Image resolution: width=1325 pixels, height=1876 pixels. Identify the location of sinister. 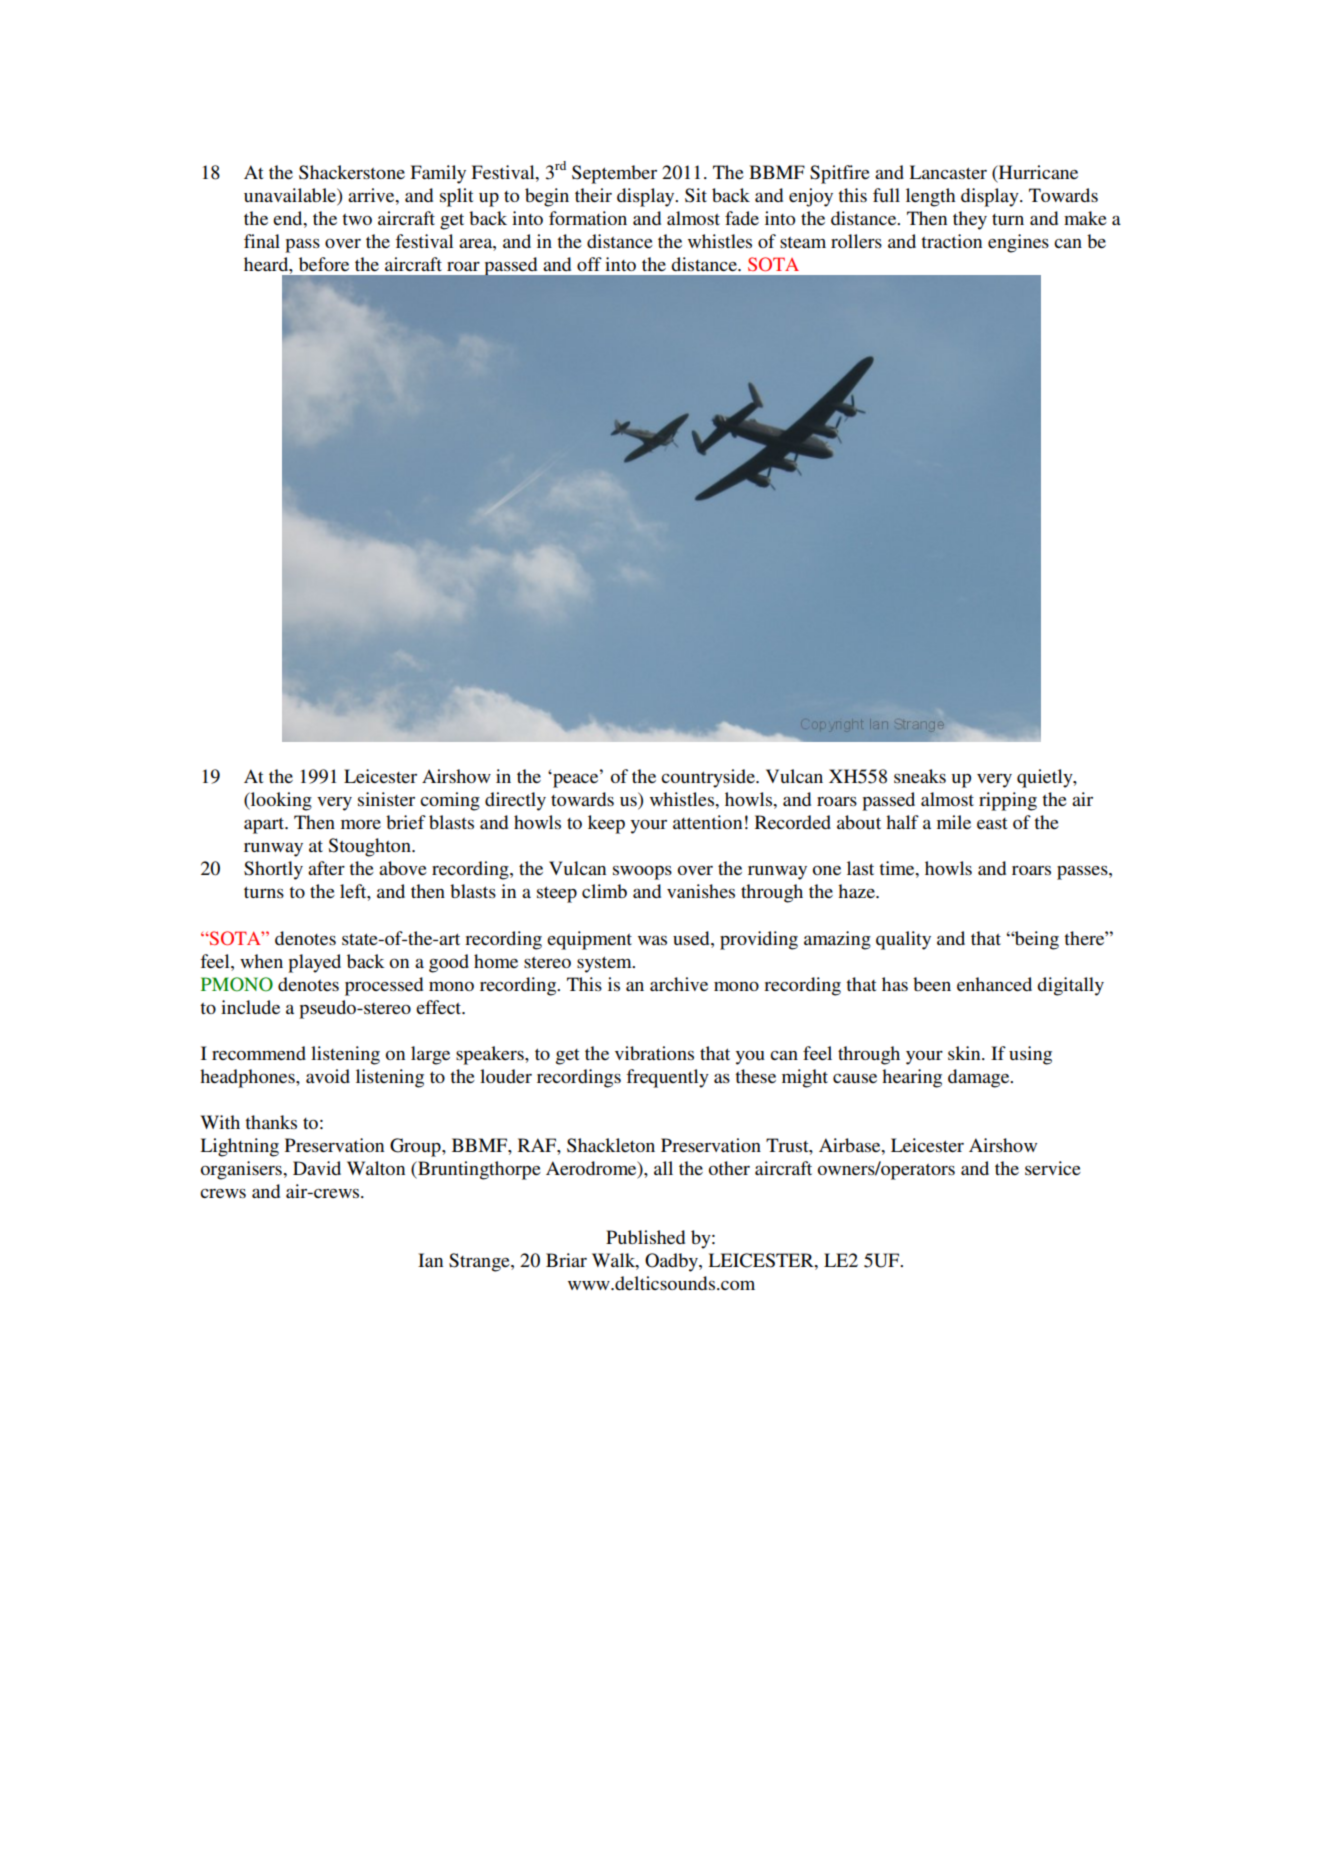
(386, 799).
